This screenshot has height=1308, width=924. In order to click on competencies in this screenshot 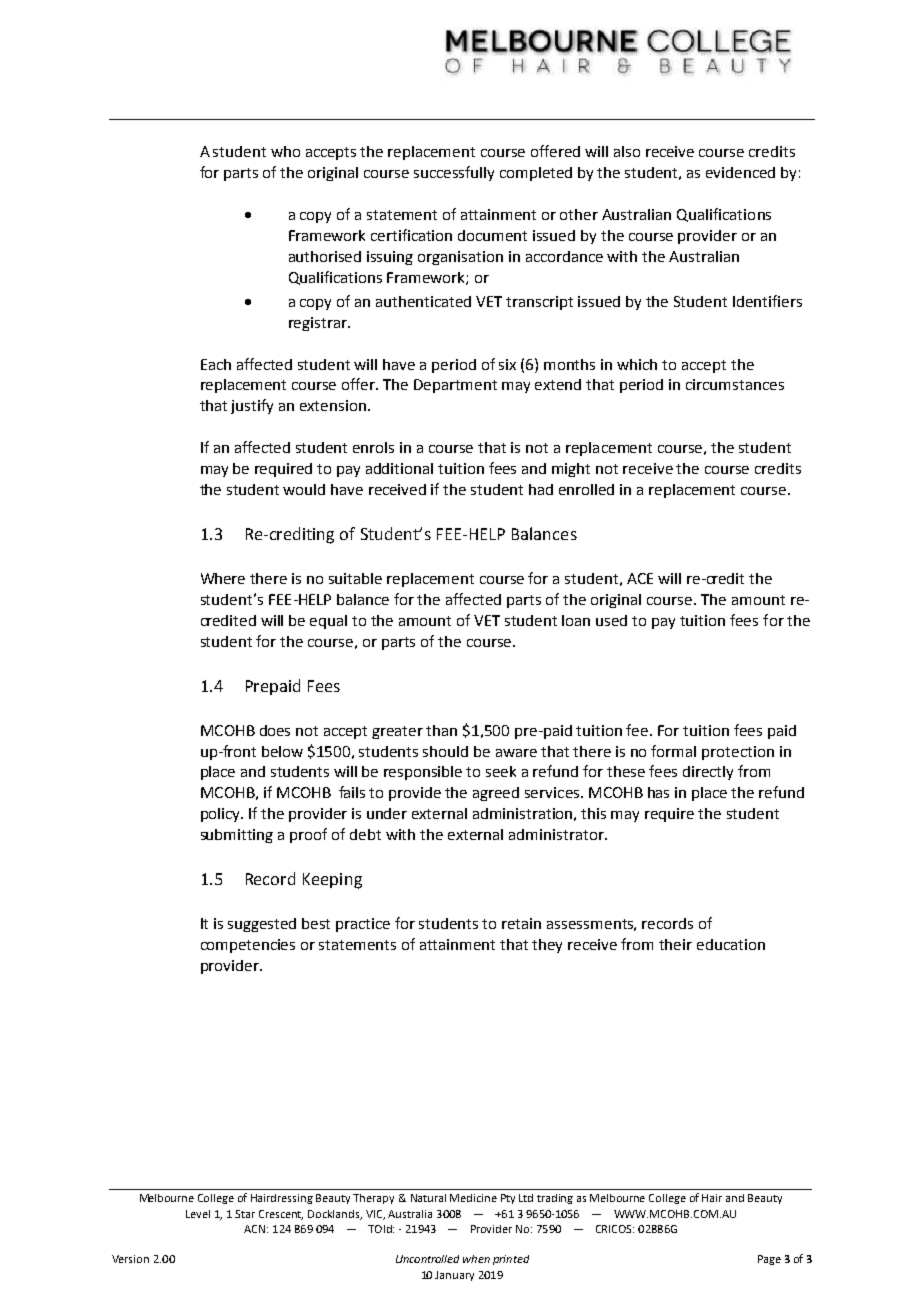, I will do `click(248, 946)`.
